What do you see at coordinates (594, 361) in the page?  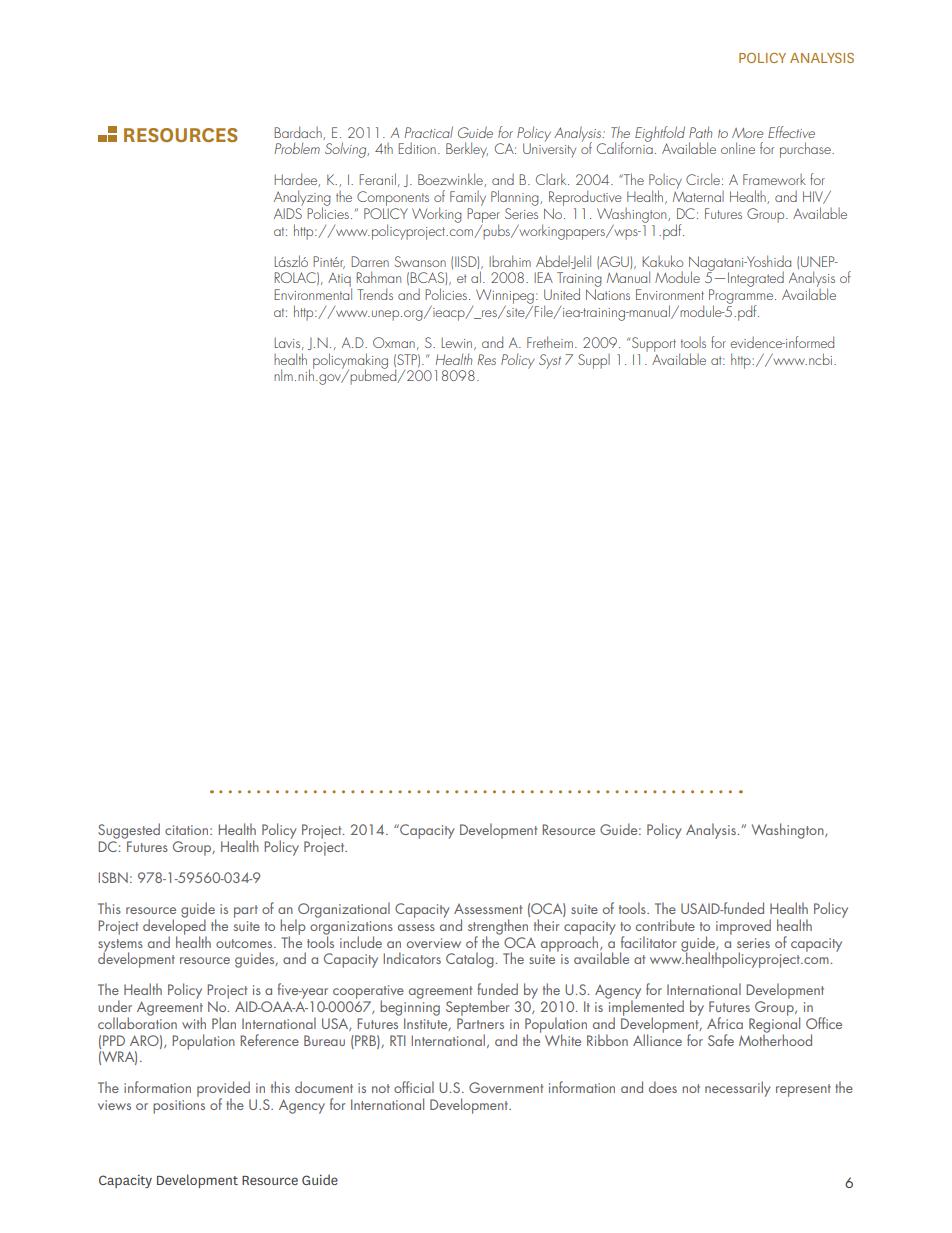 I see `Suppl` at bounding box center [594, 361].
